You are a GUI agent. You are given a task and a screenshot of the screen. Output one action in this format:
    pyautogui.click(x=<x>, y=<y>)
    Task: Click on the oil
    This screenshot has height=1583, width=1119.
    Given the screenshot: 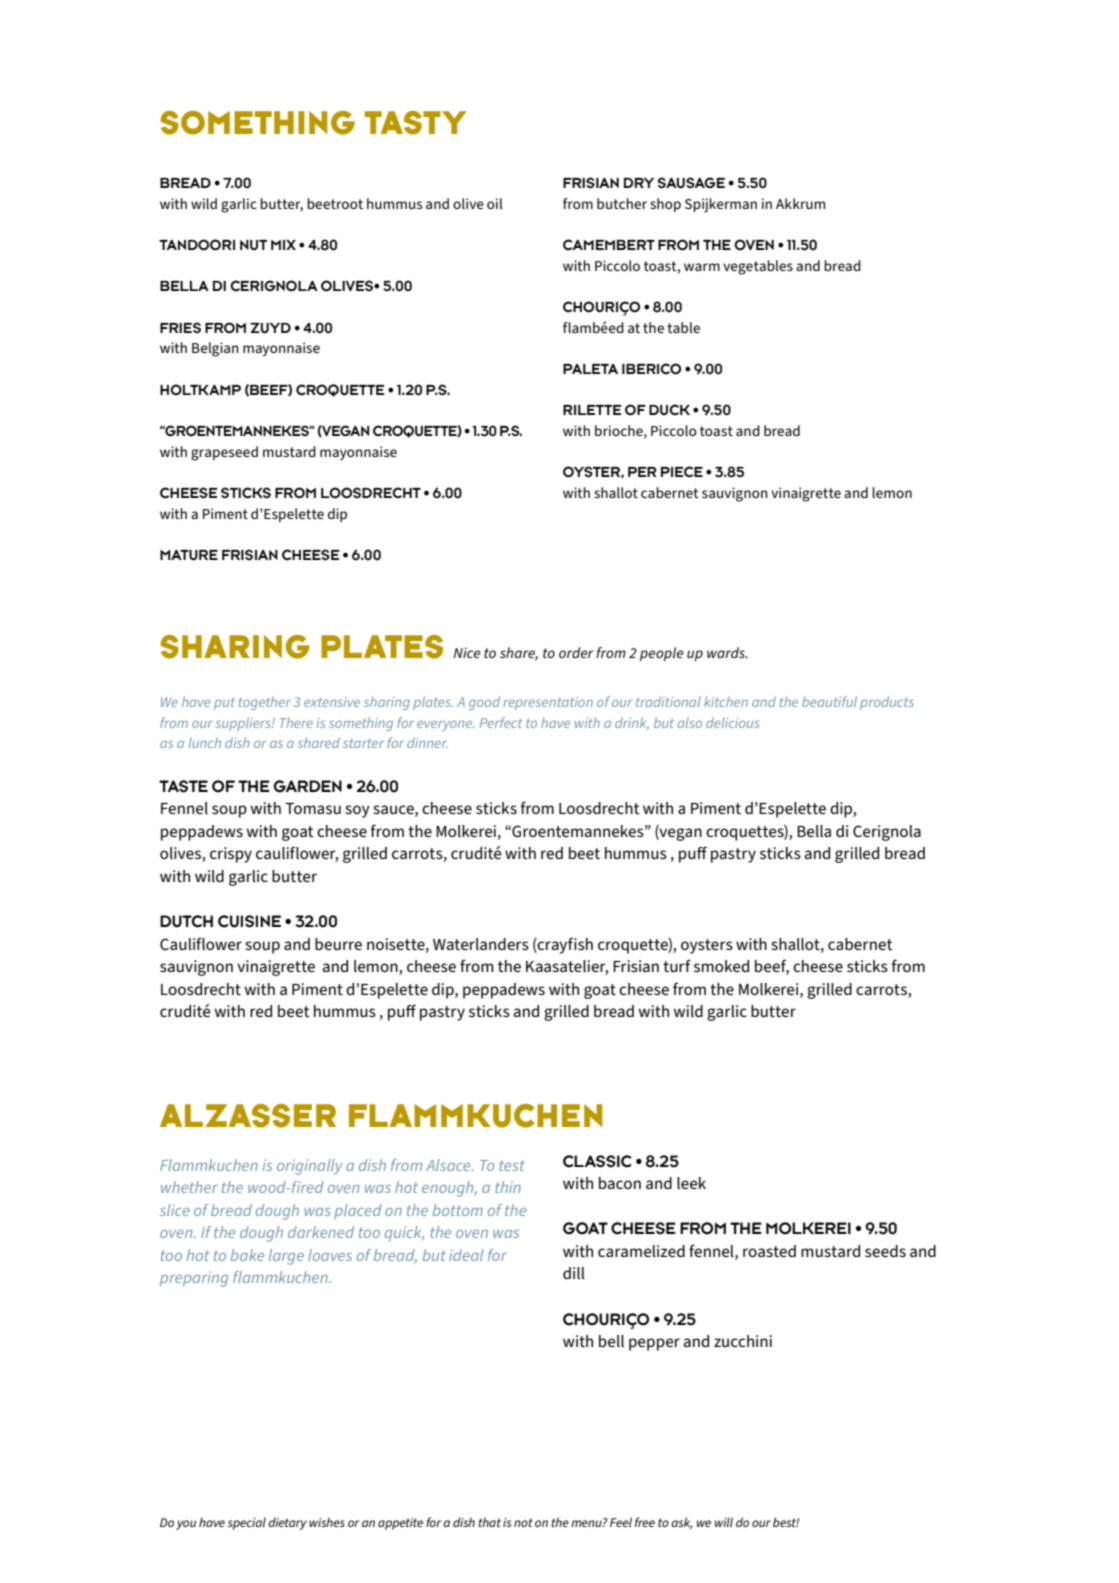 What is the action you would take?
    pyautogui.click(x=495, y=203)
